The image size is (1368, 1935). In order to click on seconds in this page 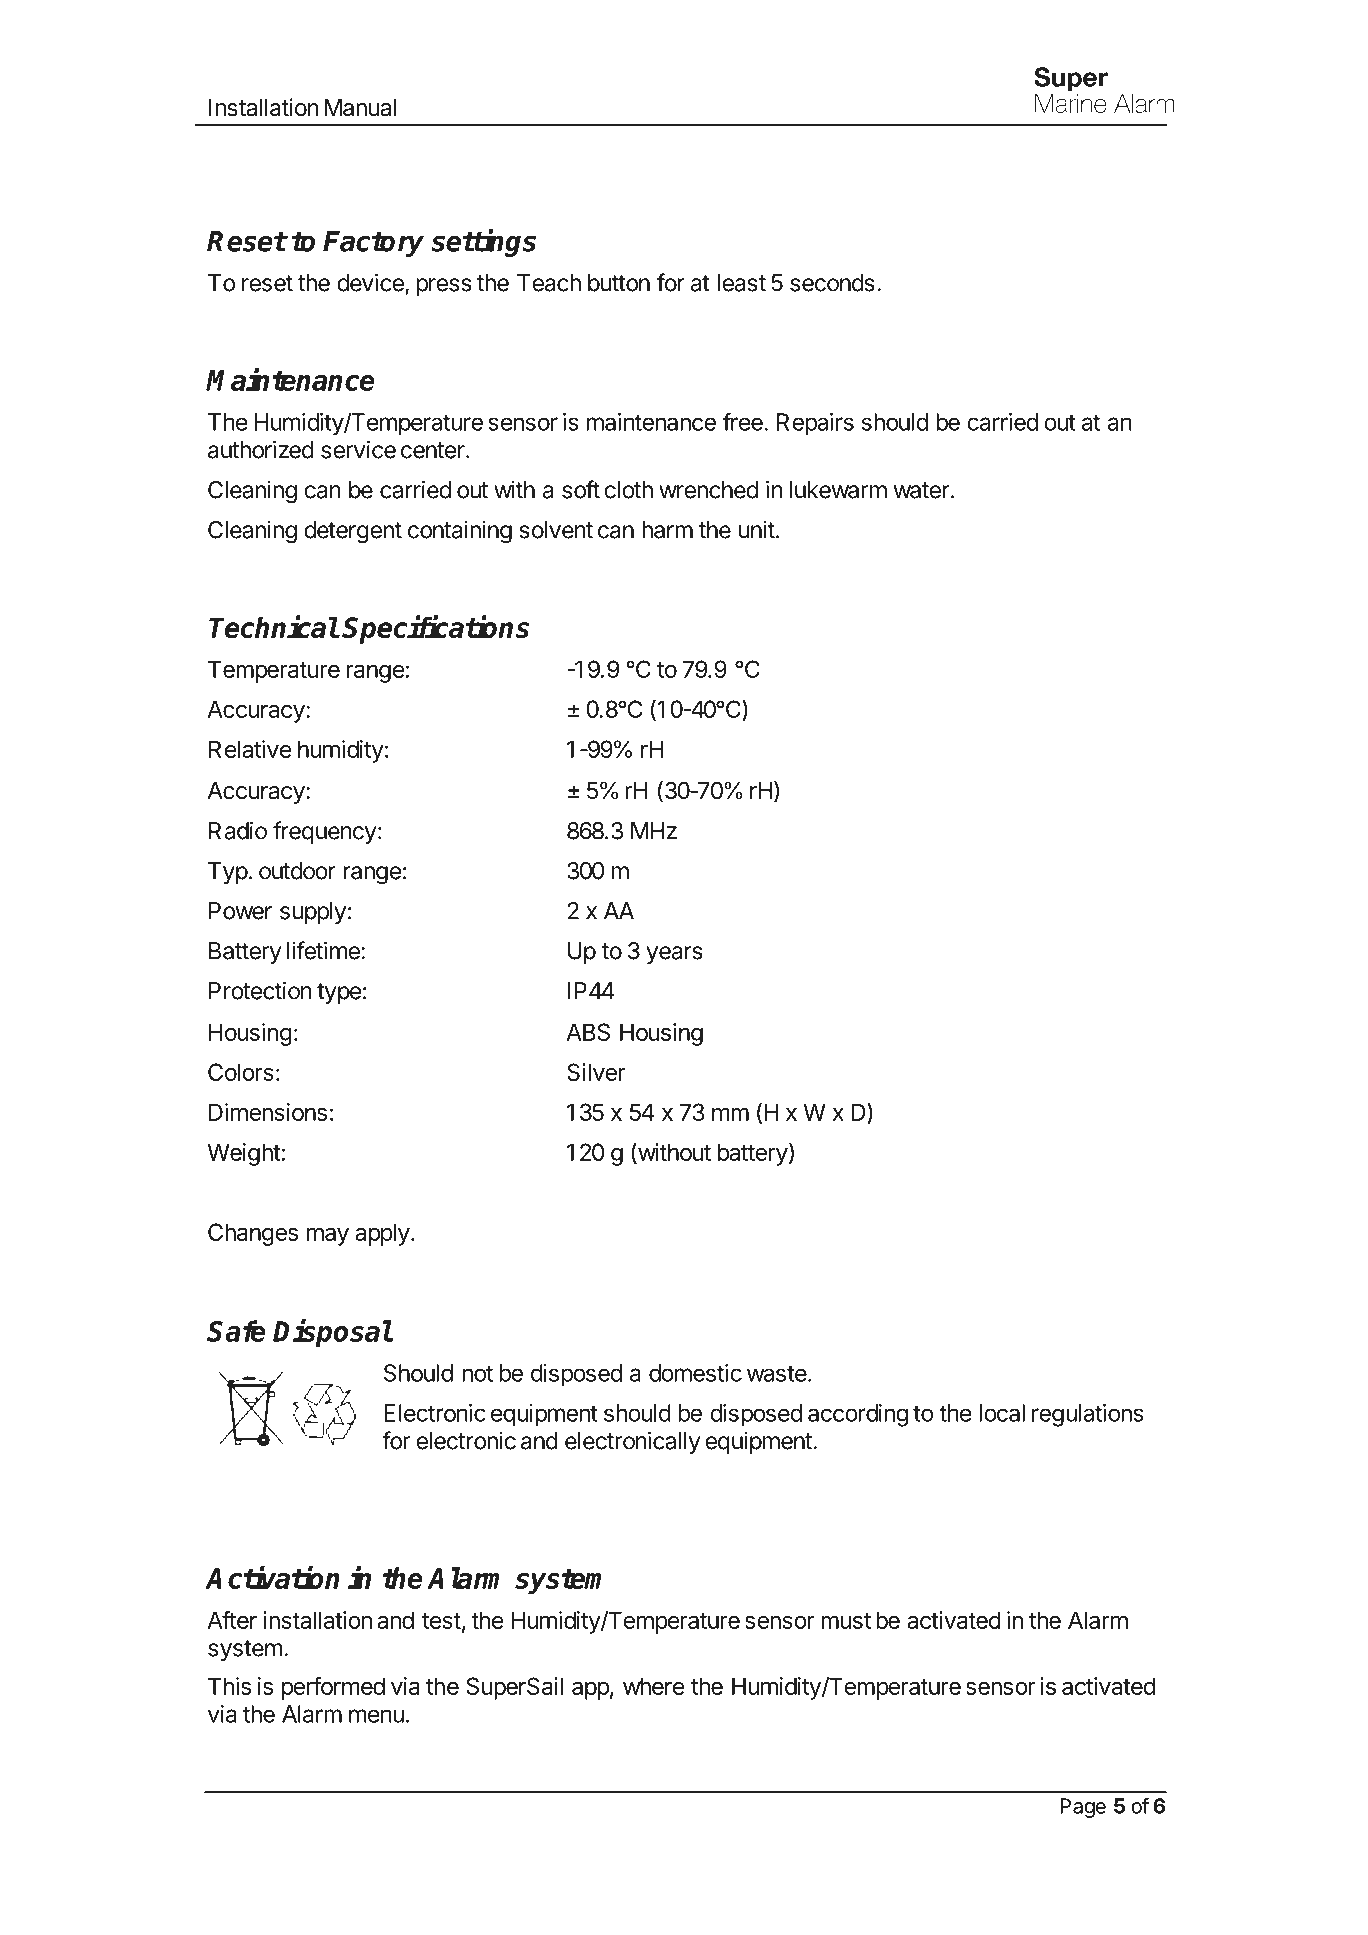, I will do `click(832, 283)`.
